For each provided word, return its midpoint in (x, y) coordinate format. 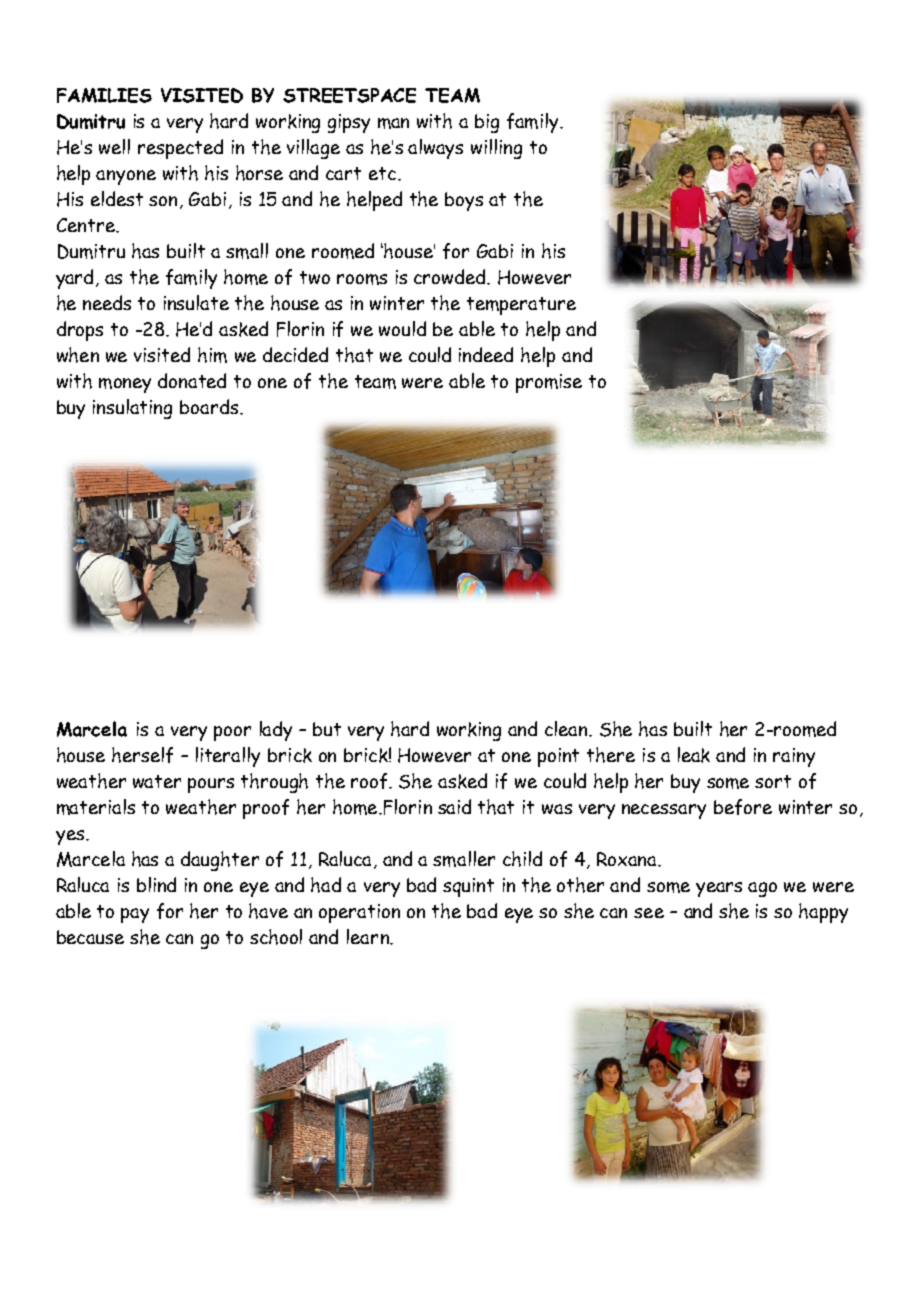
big (487, 123)
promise (549, 383)
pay (135, 915)
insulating (132, 409)
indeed (486, 354)
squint (468, 887)
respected (180, 149)
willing (496, 149)
